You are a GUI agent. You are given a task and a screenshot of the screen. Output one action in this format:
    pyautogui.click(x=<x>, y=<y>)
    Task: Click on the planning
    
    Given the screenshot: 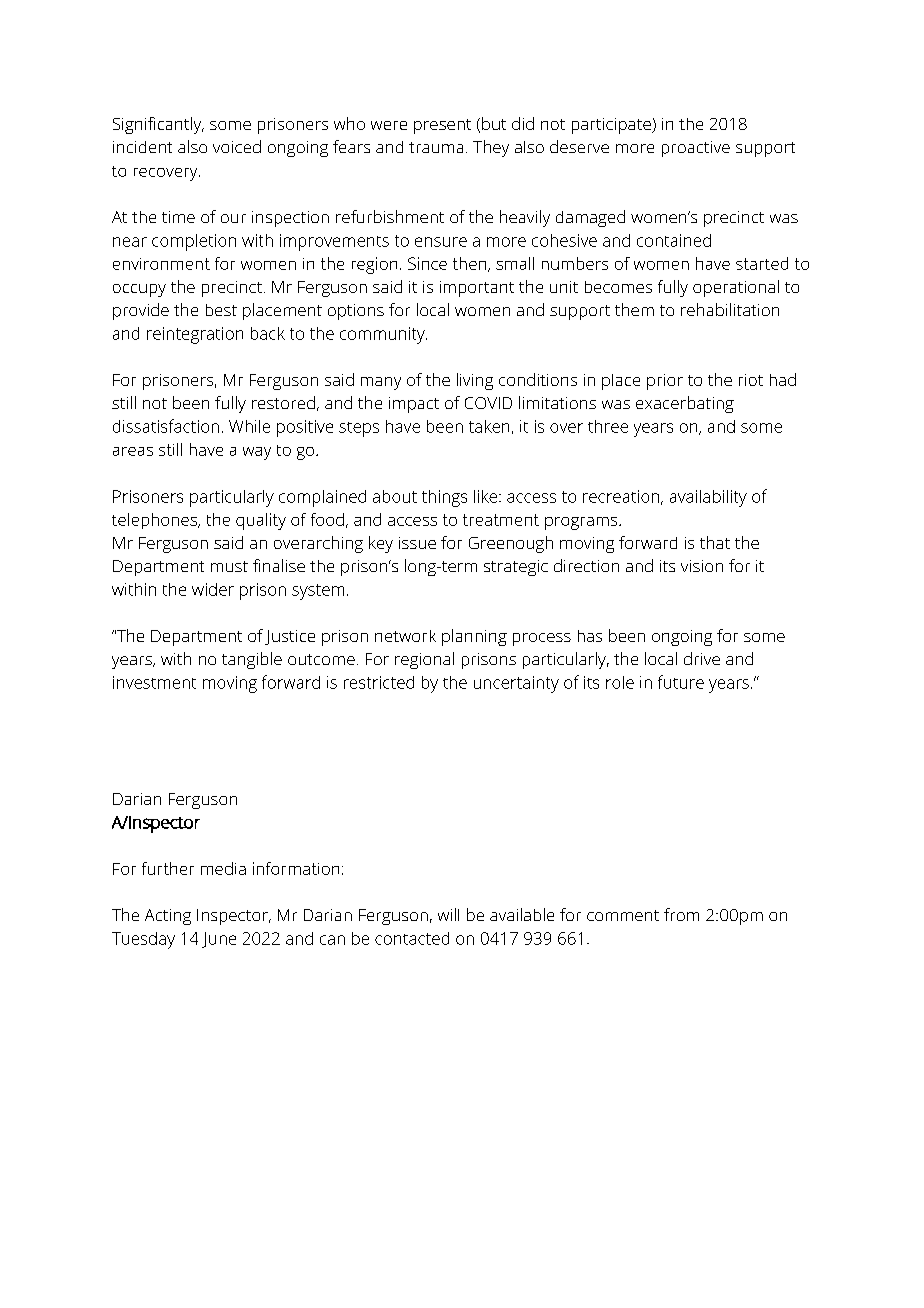 What is the action you would take?
    pyautogui.click(x=474, y=637)
